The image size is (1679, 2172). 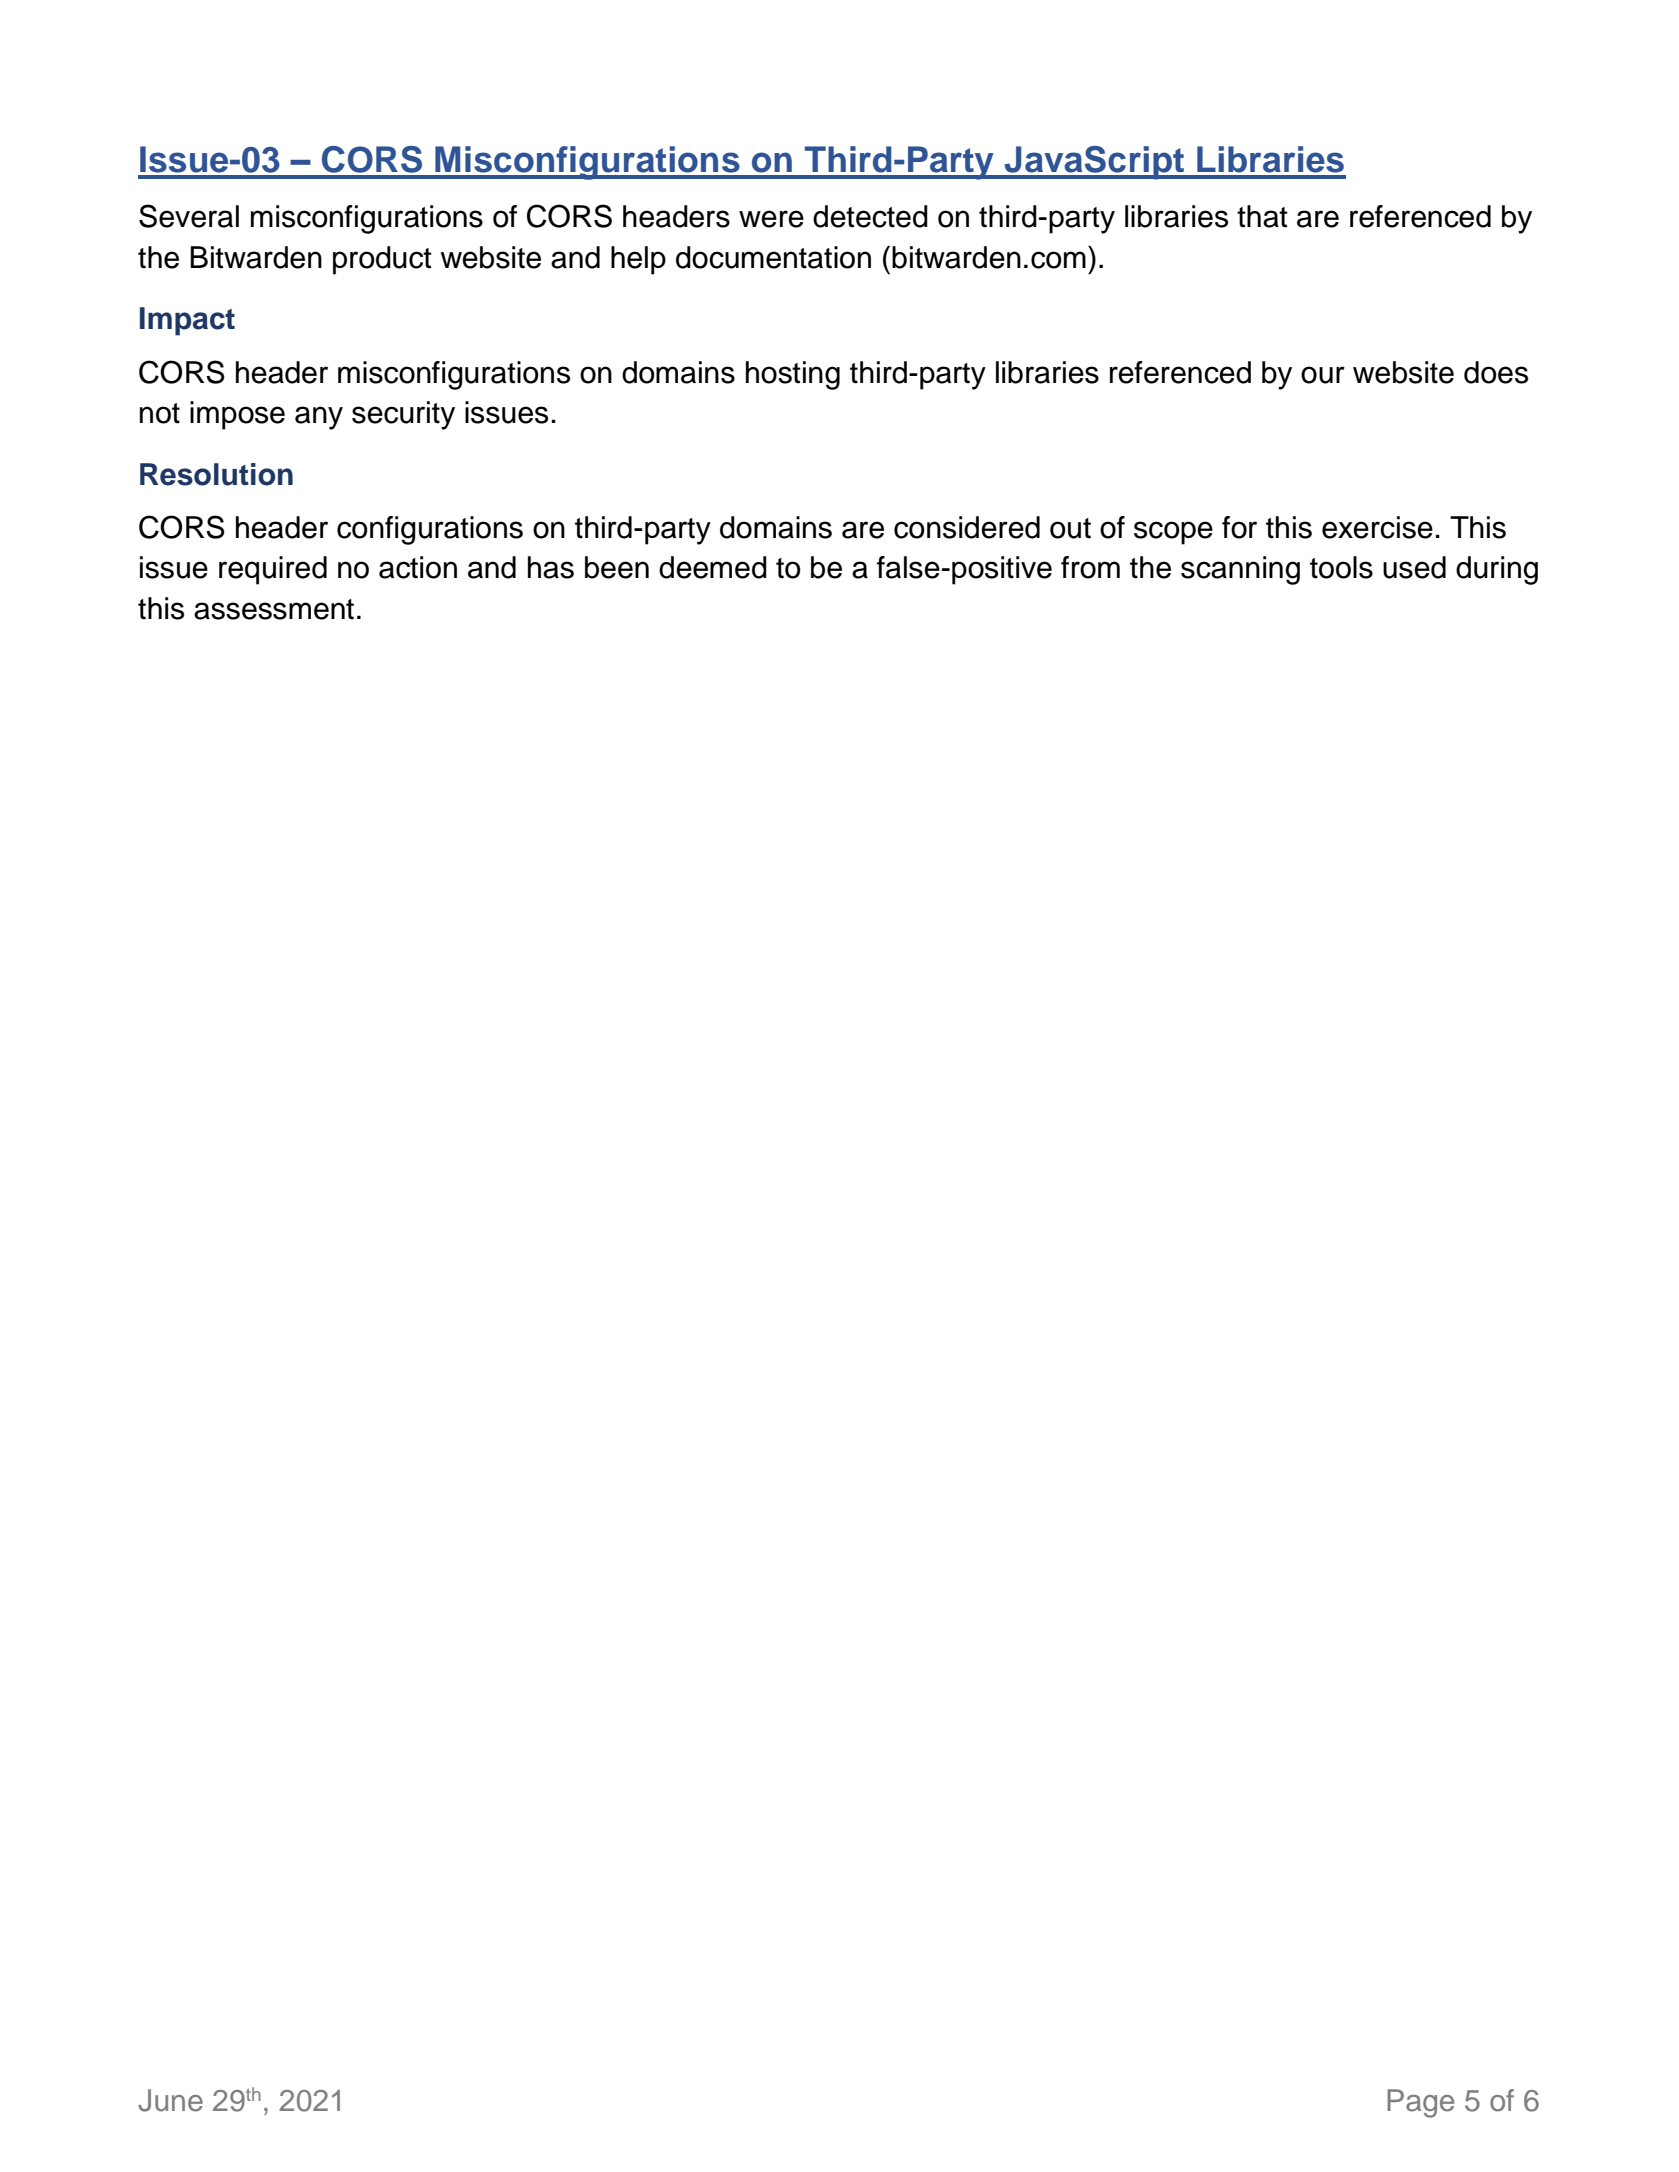 What do you see at coordinates (773, 257) in the screenshot?
I see `documentation` at bounding box center [773, 257].
